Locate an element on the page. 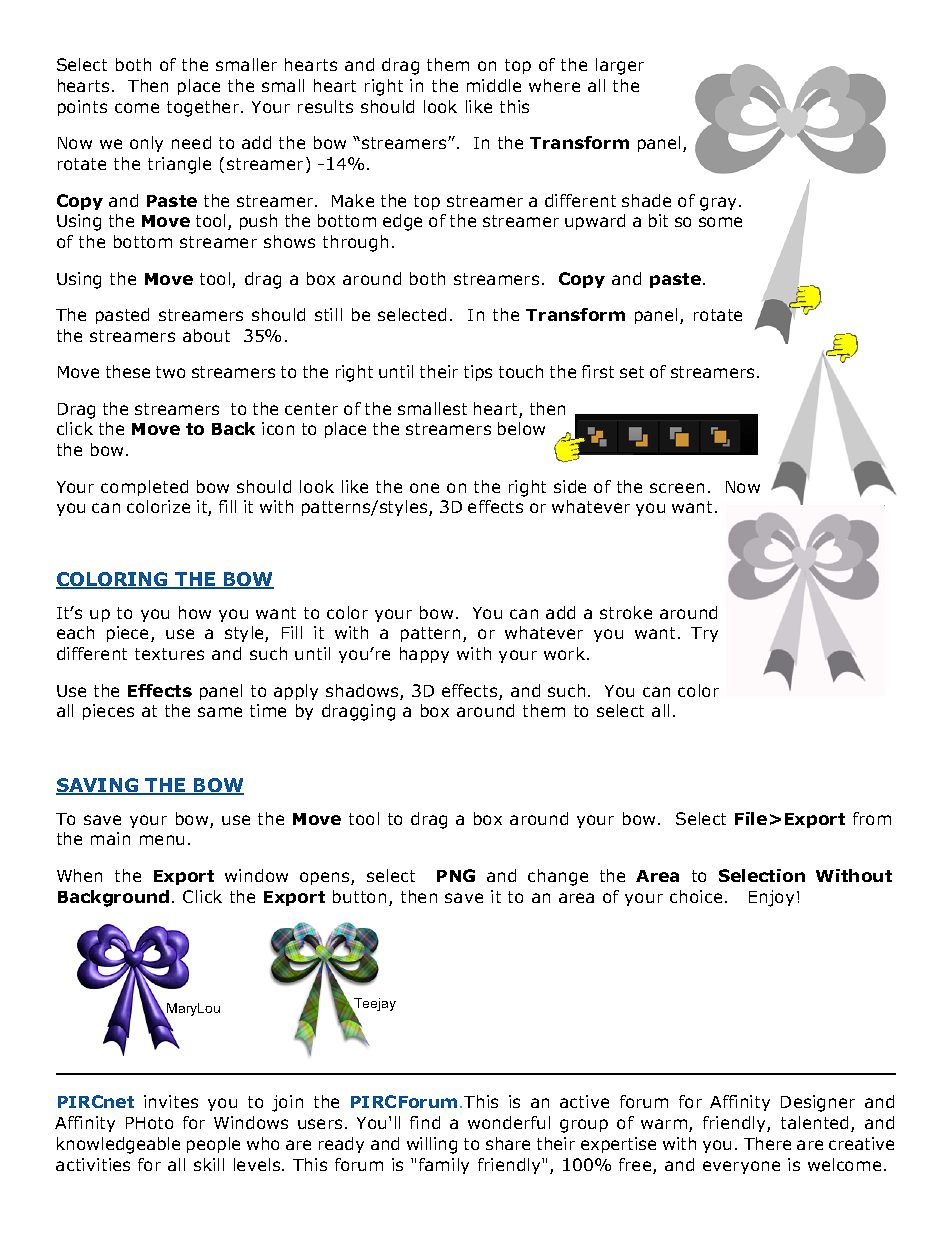  together is located at coordinates (204, 108).
